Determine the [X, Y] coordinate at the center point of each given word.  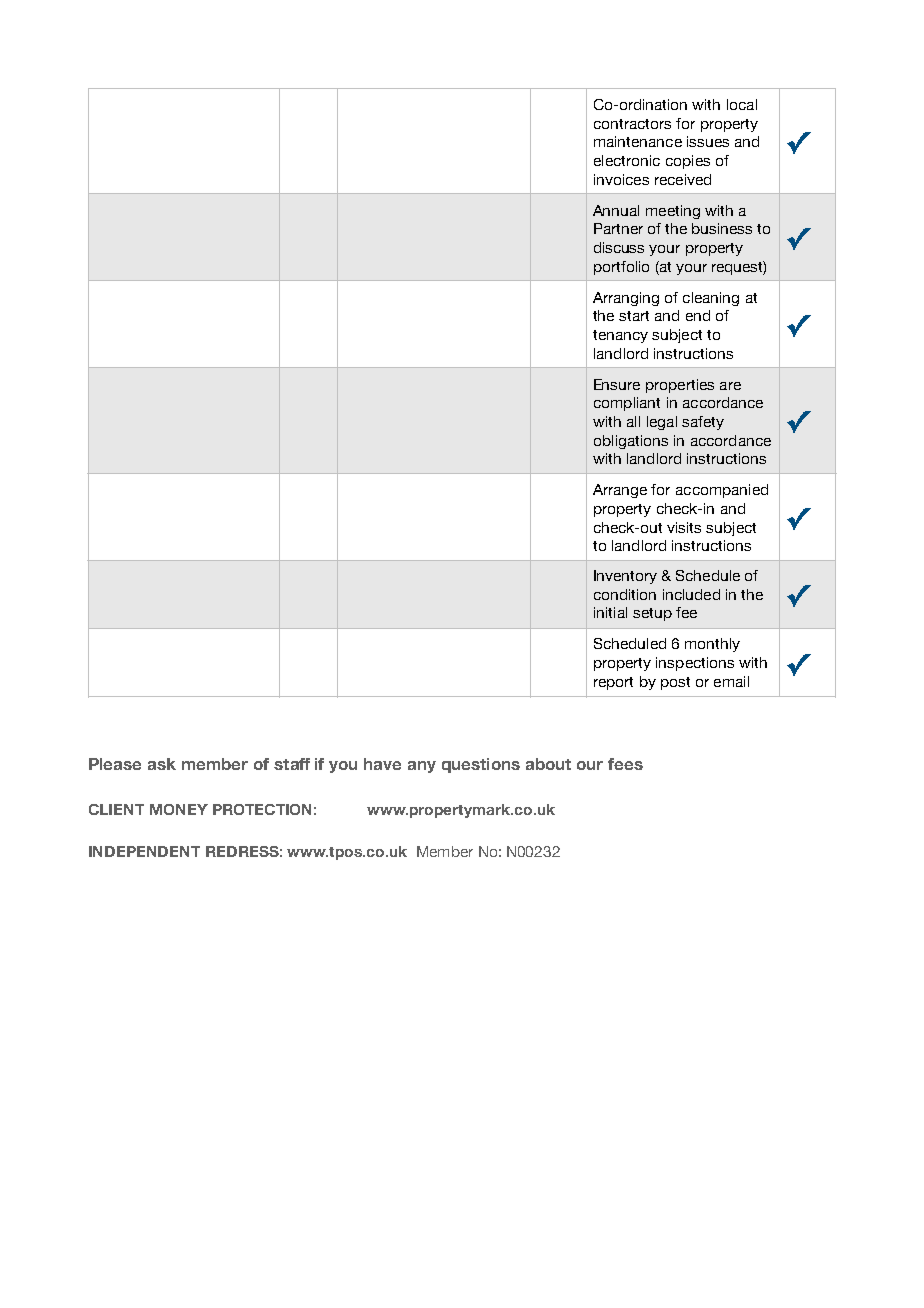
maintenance [638, 141]
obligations [631, 442]
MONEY [179, 809]
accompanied [722, 491]
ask [162, 764]
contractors [632, 124]
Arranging [626, 299]
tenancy [620, 336]
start [634, 316]
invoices [621, 179]
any [422, 767]
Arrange [620, 491]
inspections [695, 664]
